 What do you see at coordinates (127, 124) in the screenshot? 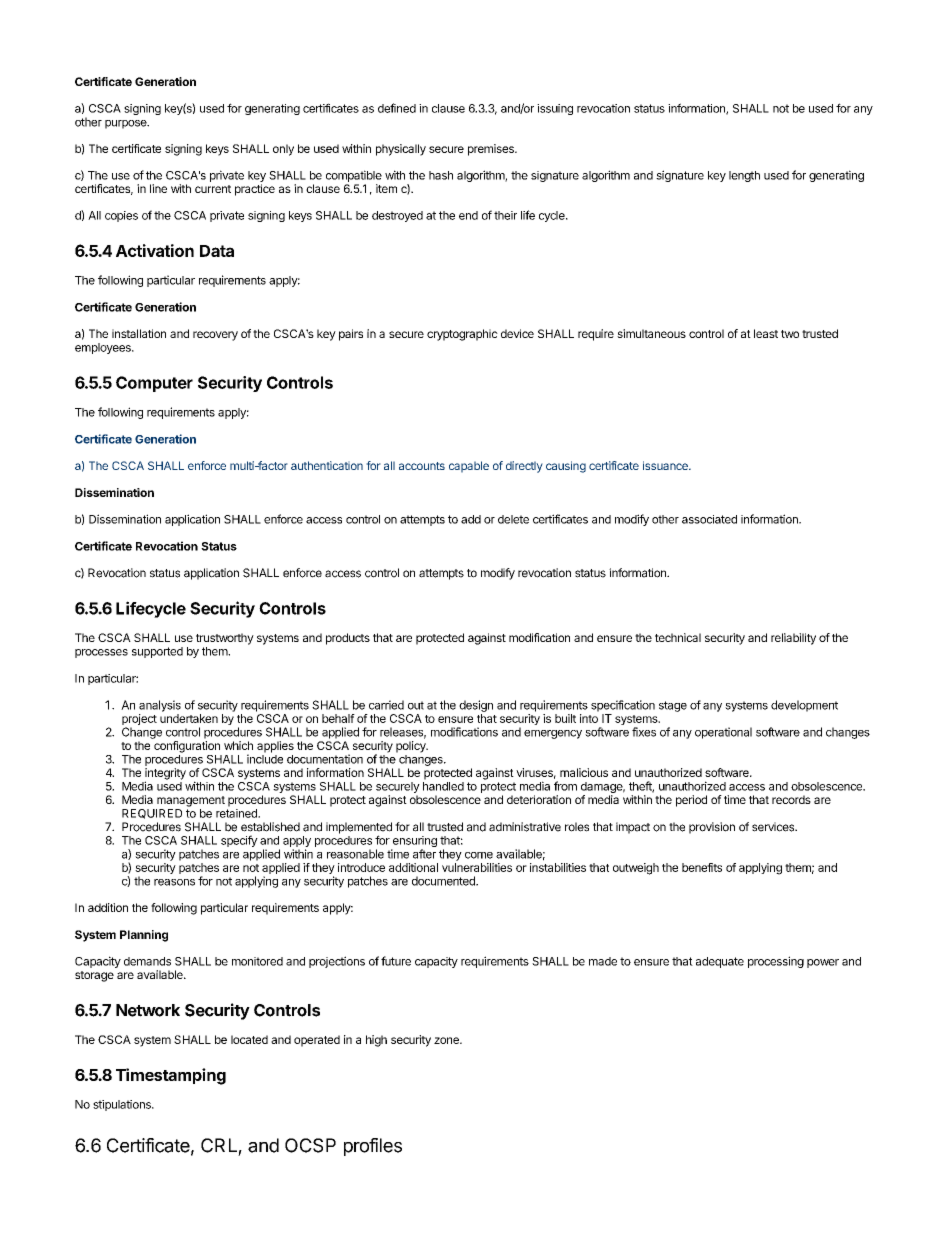
I see `purpose` at bounding box center [127, 124].
